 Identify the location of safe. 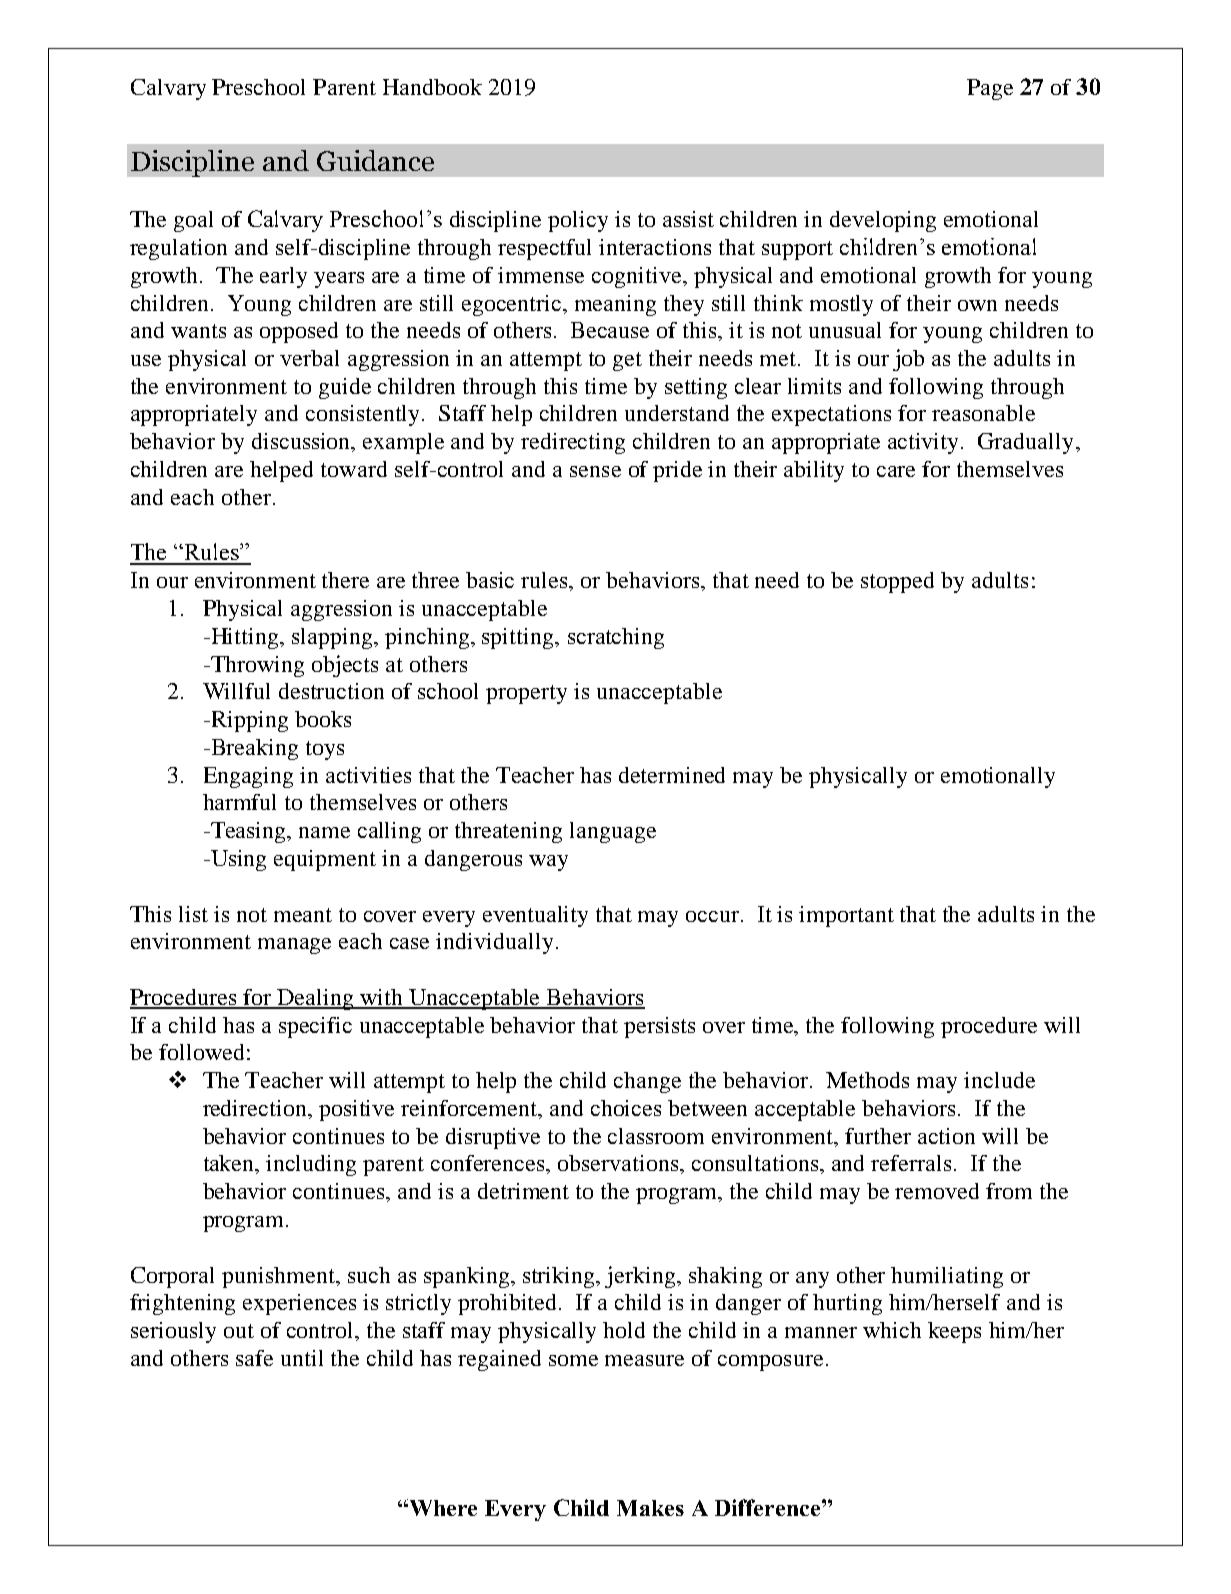
(254, 1358).
